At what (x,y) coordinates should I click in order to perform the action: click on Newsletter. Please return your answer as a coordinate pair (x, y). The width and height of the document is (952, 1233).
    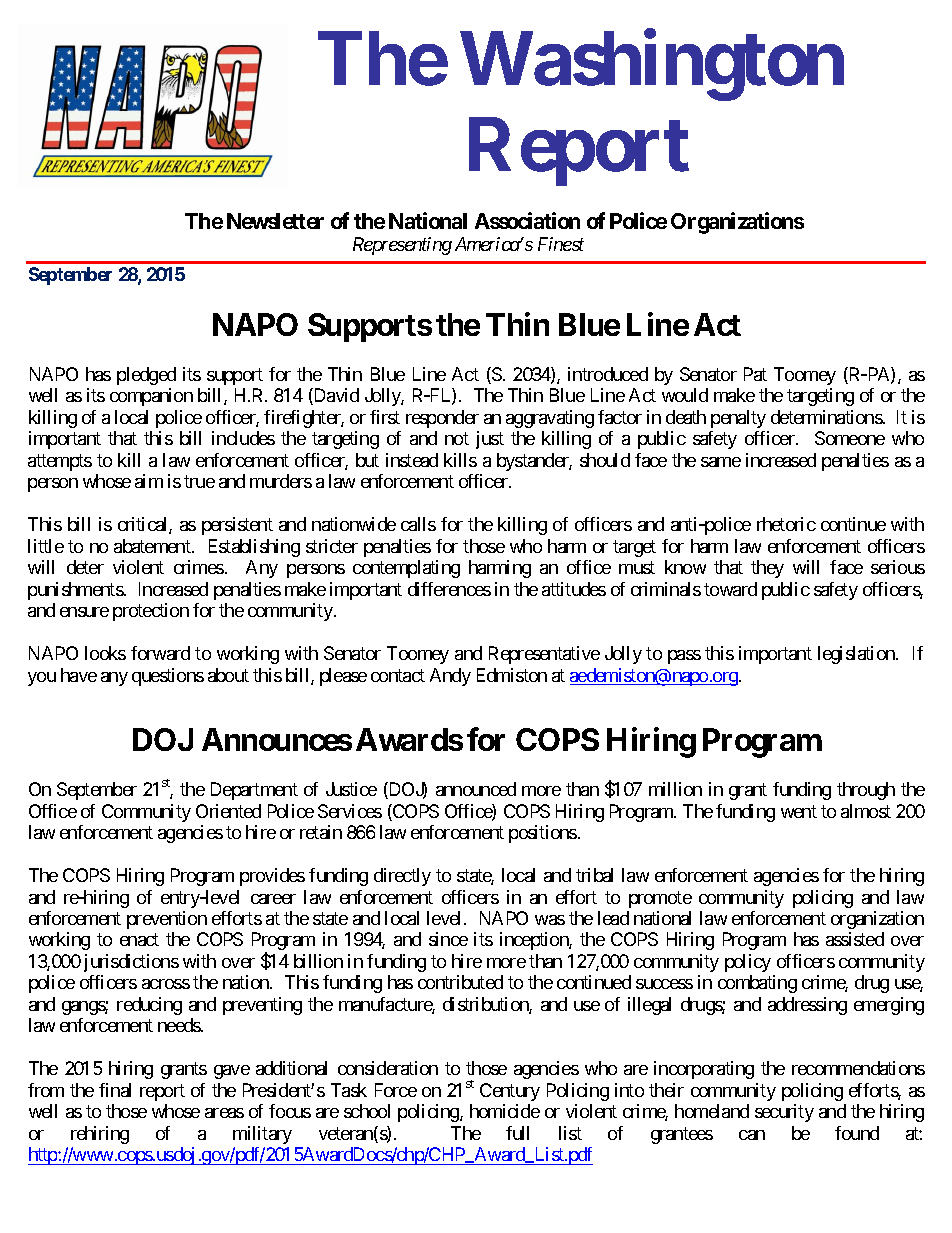
    Looking at the image, I should click on (275, 221).
